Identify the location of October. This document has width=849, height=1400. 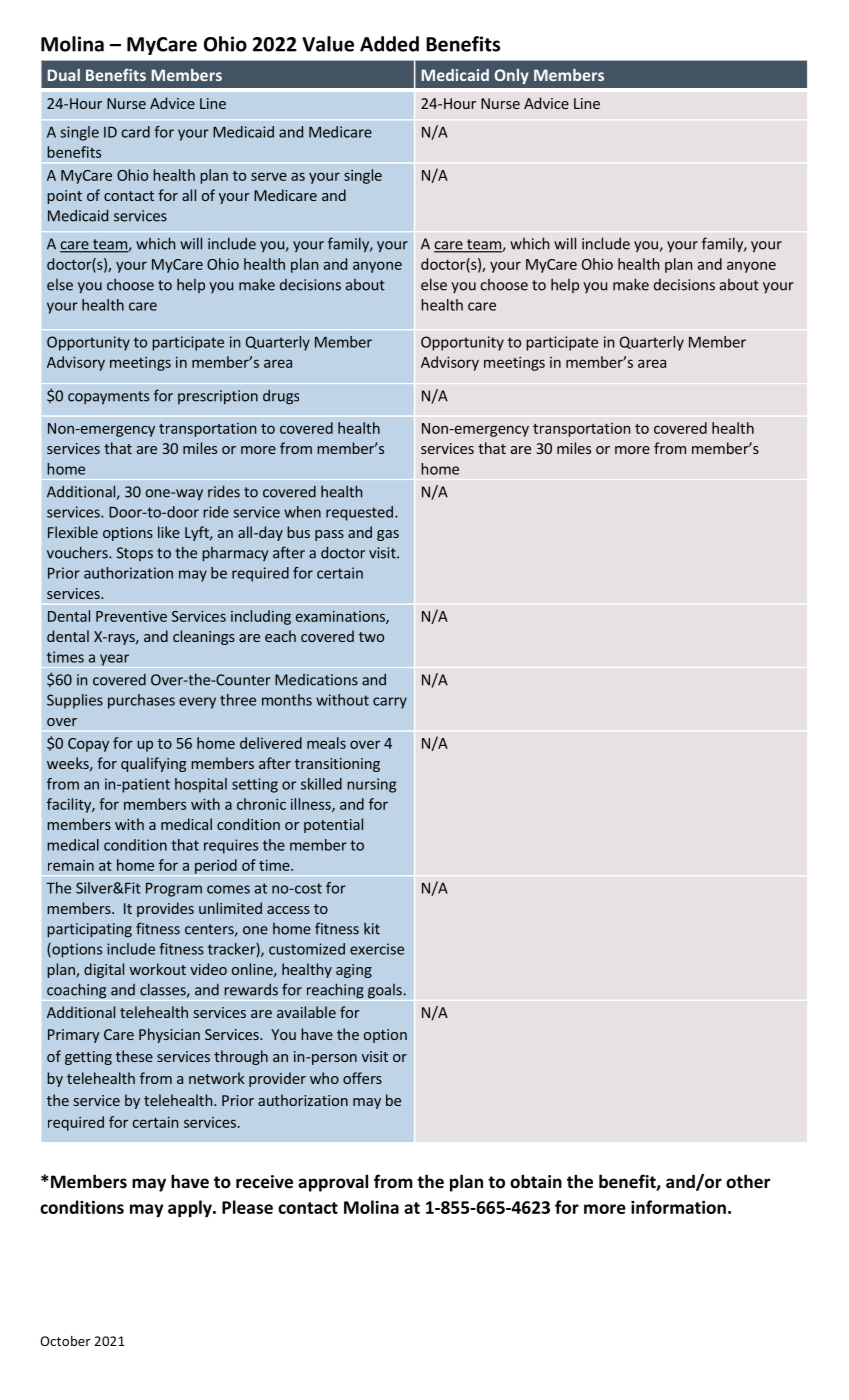
(65, 1341).
